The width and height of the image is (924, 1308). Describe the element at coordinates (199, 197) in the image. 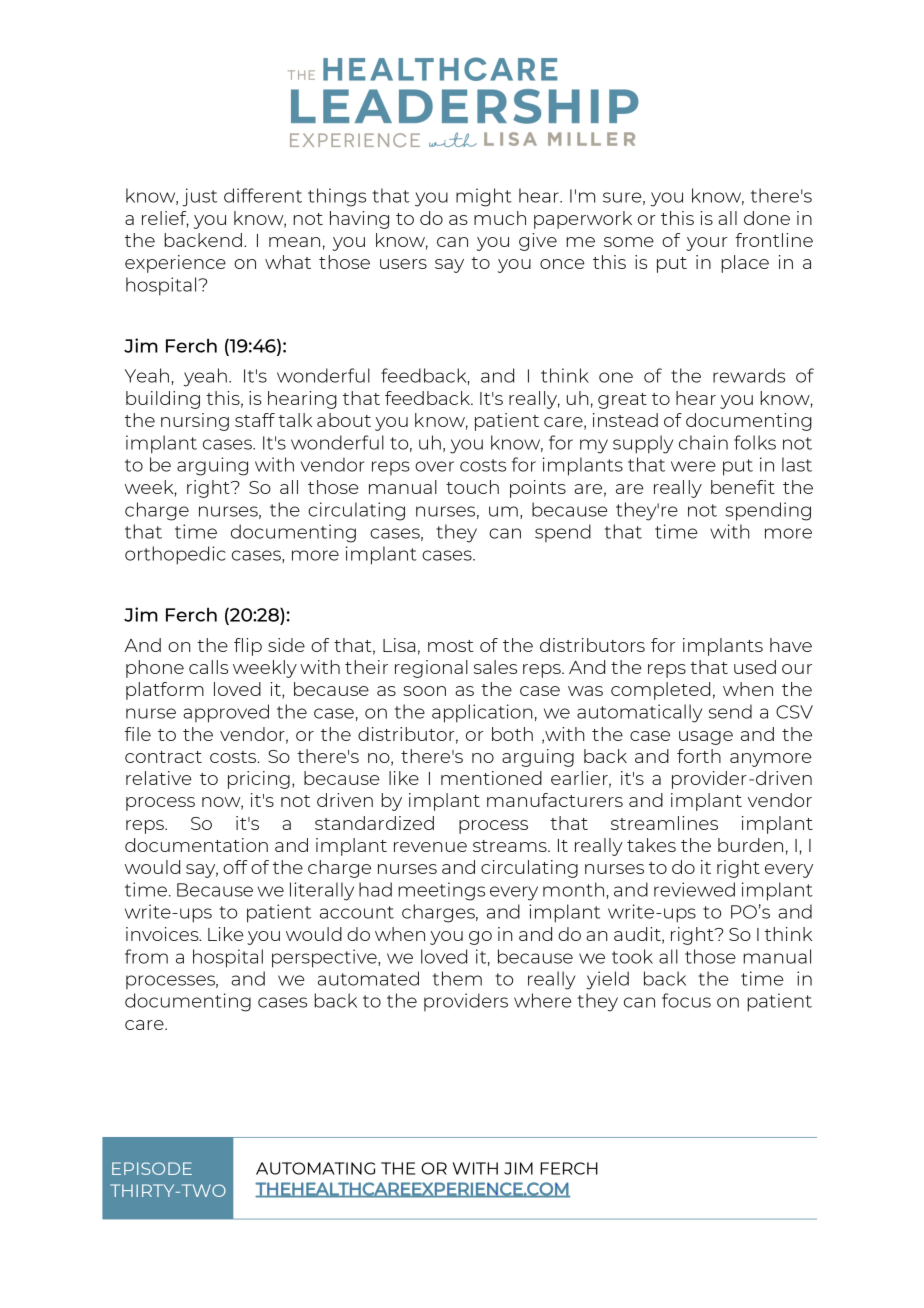

I see `just` at that location.
